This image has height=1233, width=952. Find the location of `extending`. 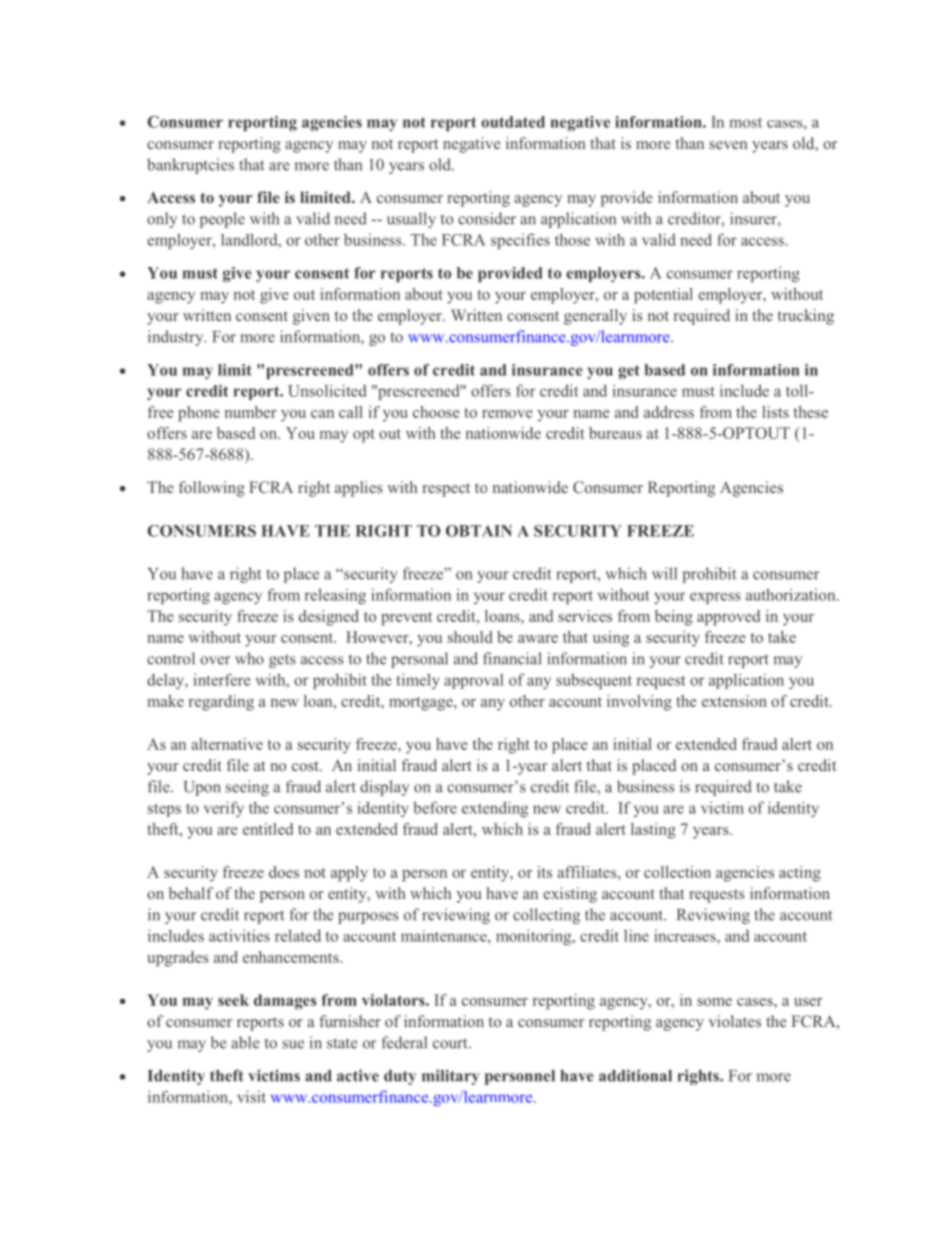

extending is located at coordinates (495, 809).
